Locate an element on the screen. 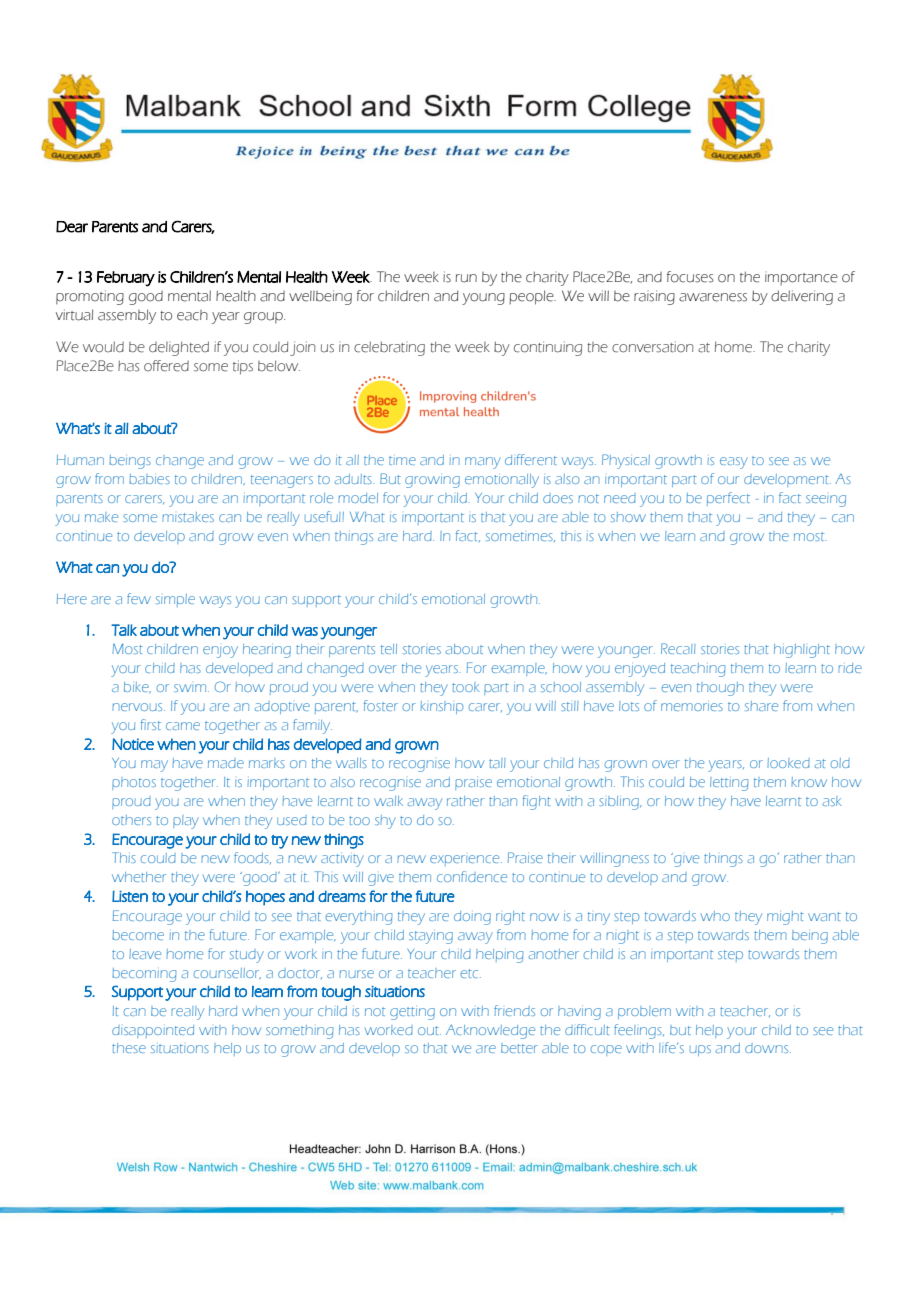 This screenshot has height=1308, width=924. Talk is located at coordinates (124, 630).
